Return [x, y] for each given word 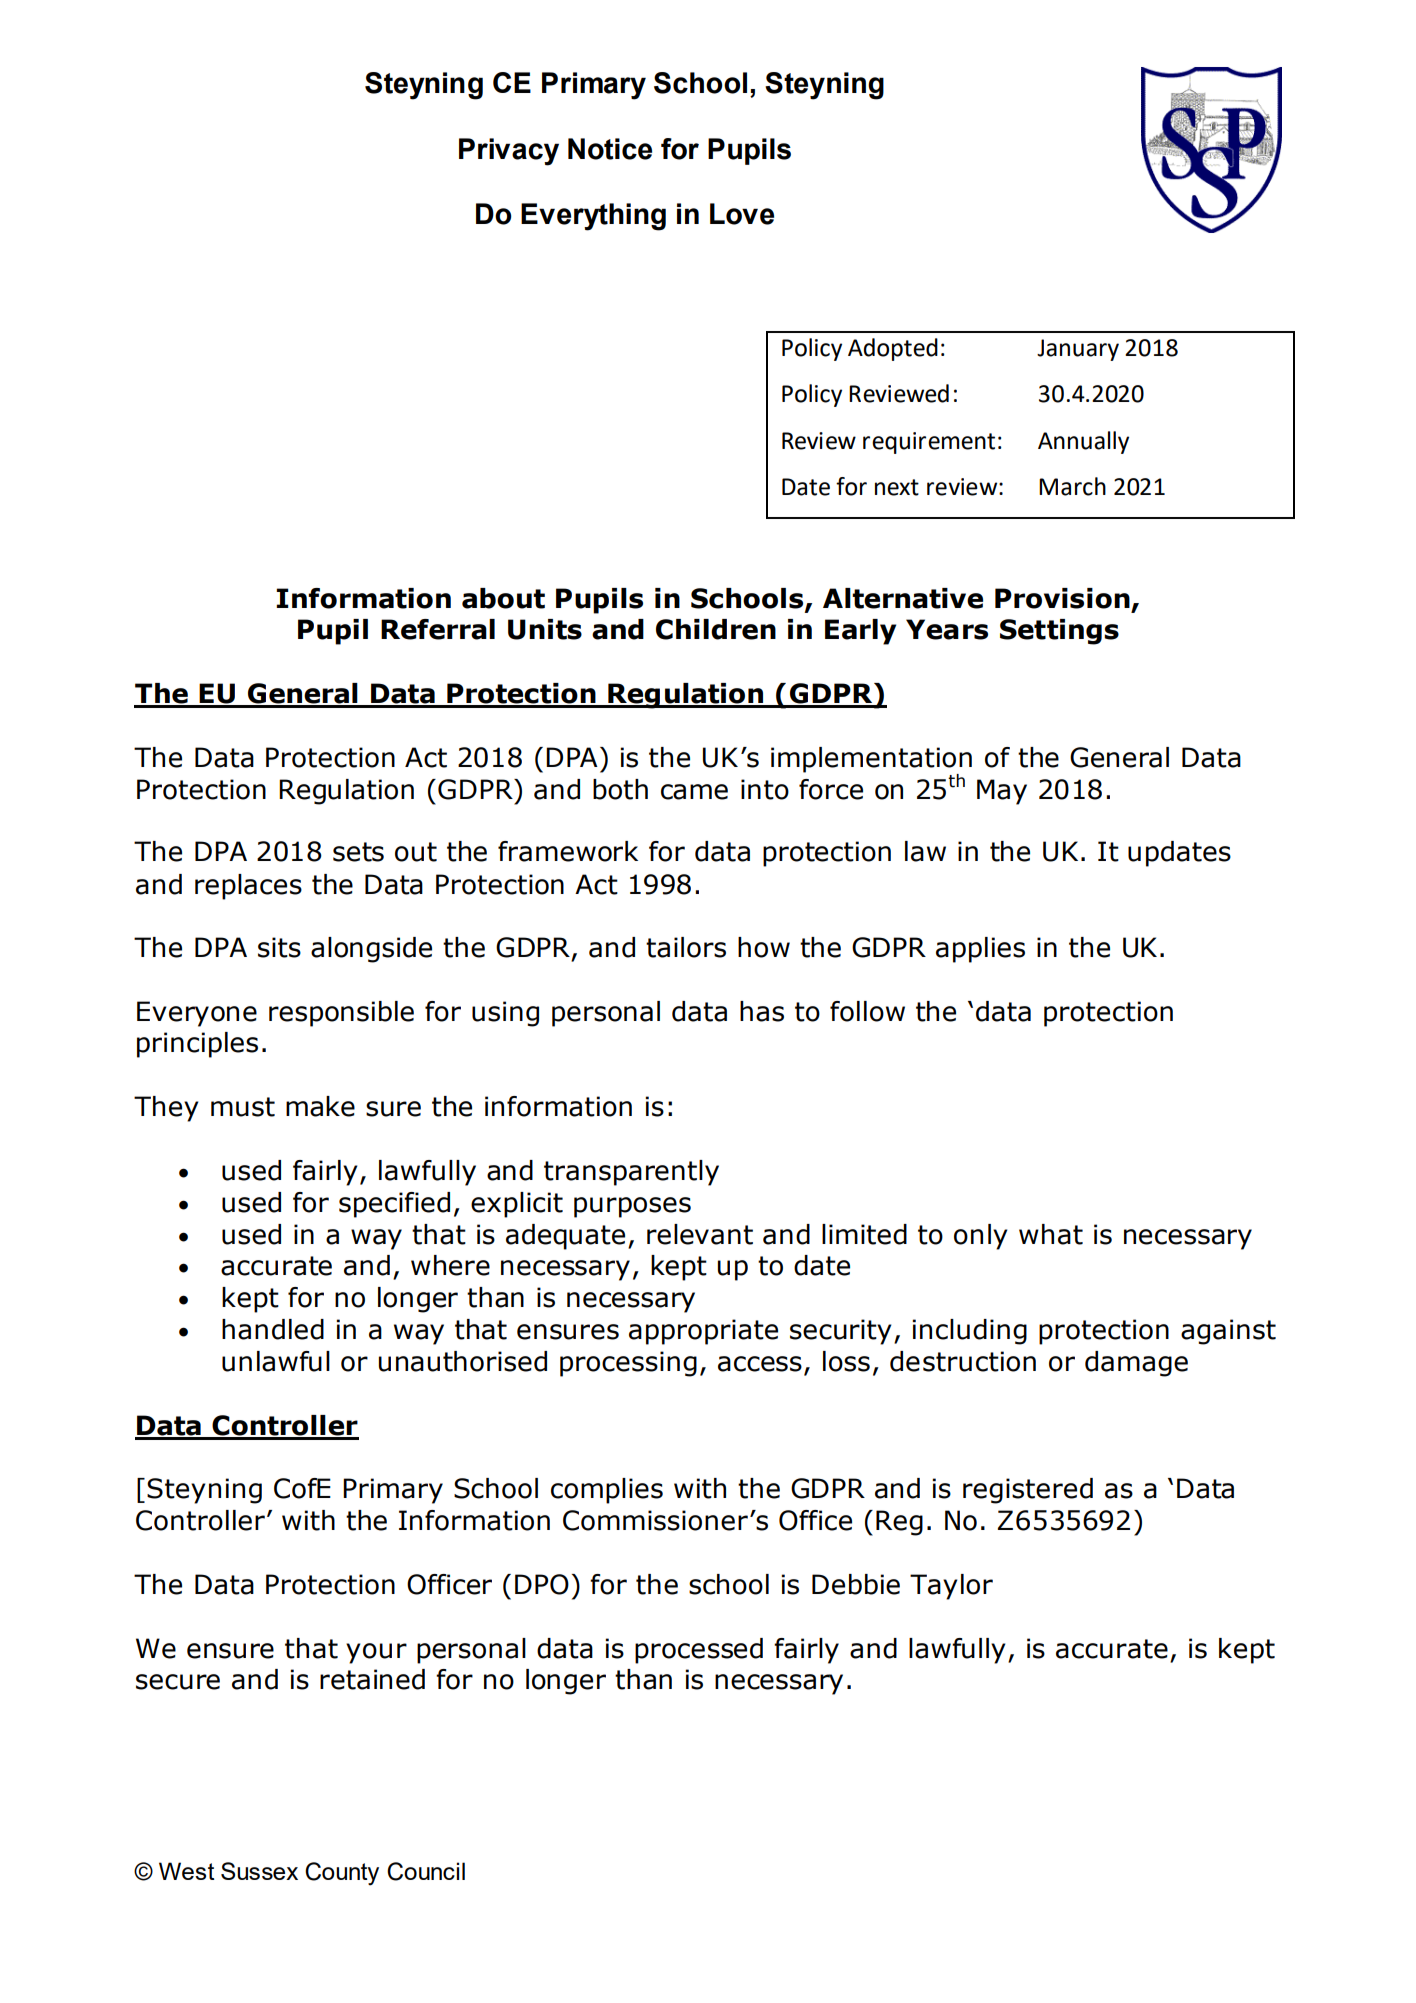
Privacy [509, 152]
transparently [631, 1173]
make [320, 1106]
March [1072, 486]
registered [1028, 1491]
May [1002, 792]
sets [358, 852]
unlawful [276, 1361]
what [1051, 1234]
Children [716, 629]
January [1078, 350]
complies [607, 1491]
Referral [438, 629]
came [694, 792]
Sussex [259, 1871]
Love [742, 214]
